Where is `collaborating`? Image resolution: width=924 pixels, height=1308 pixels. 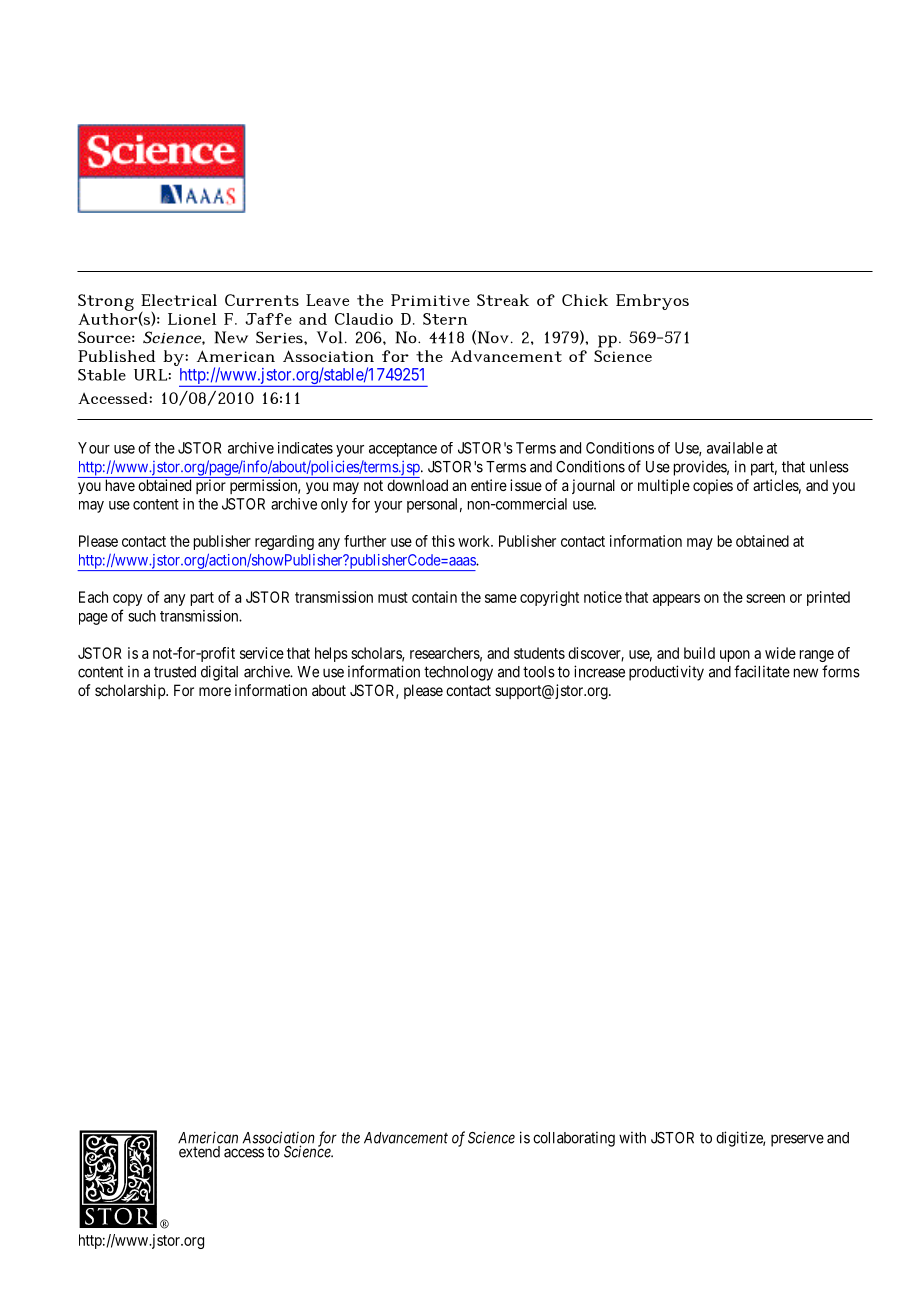 collaborating is located at coordinates (574, 1139).
